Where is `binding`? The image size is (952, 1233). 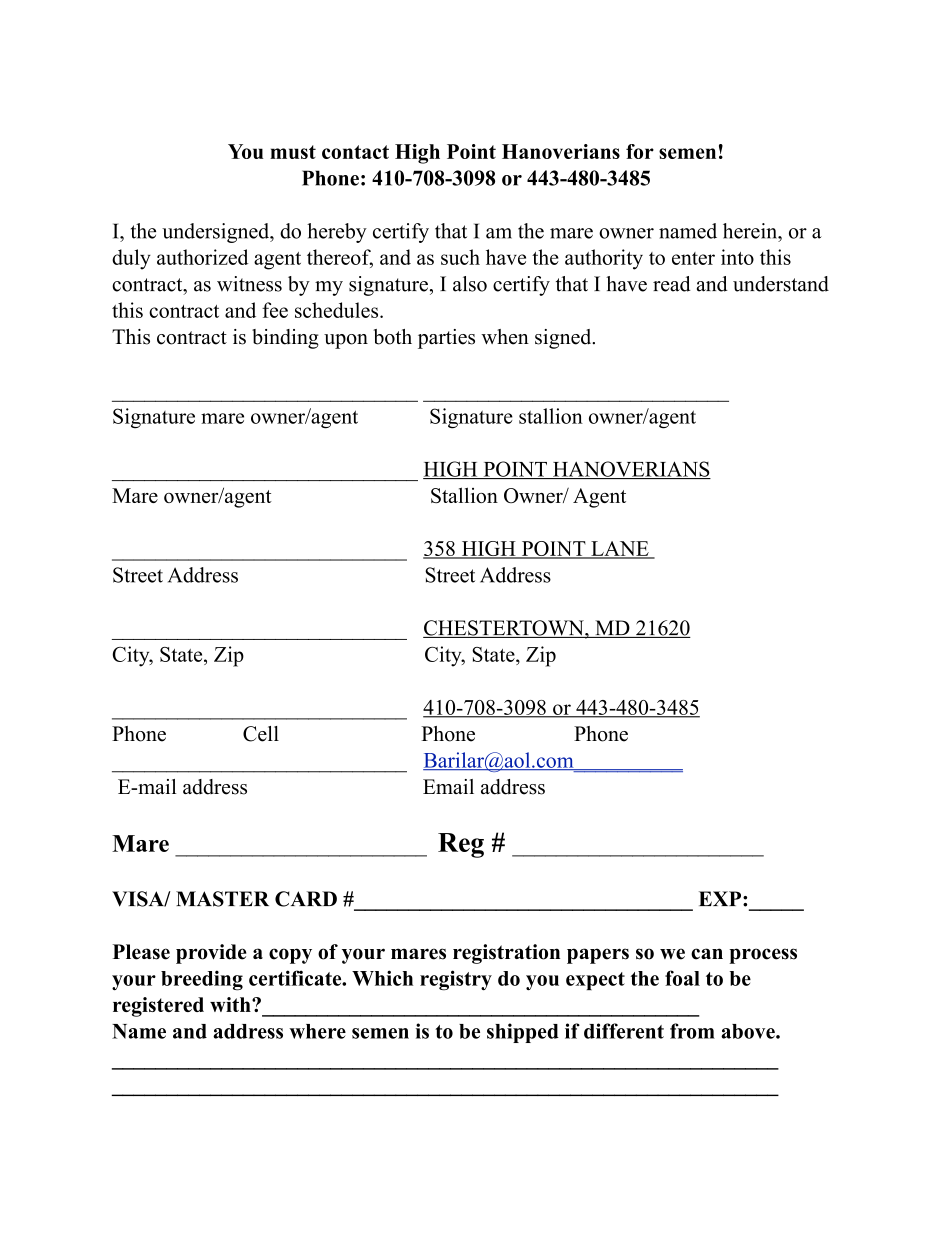
binding is located at coordinates (285, 339).
